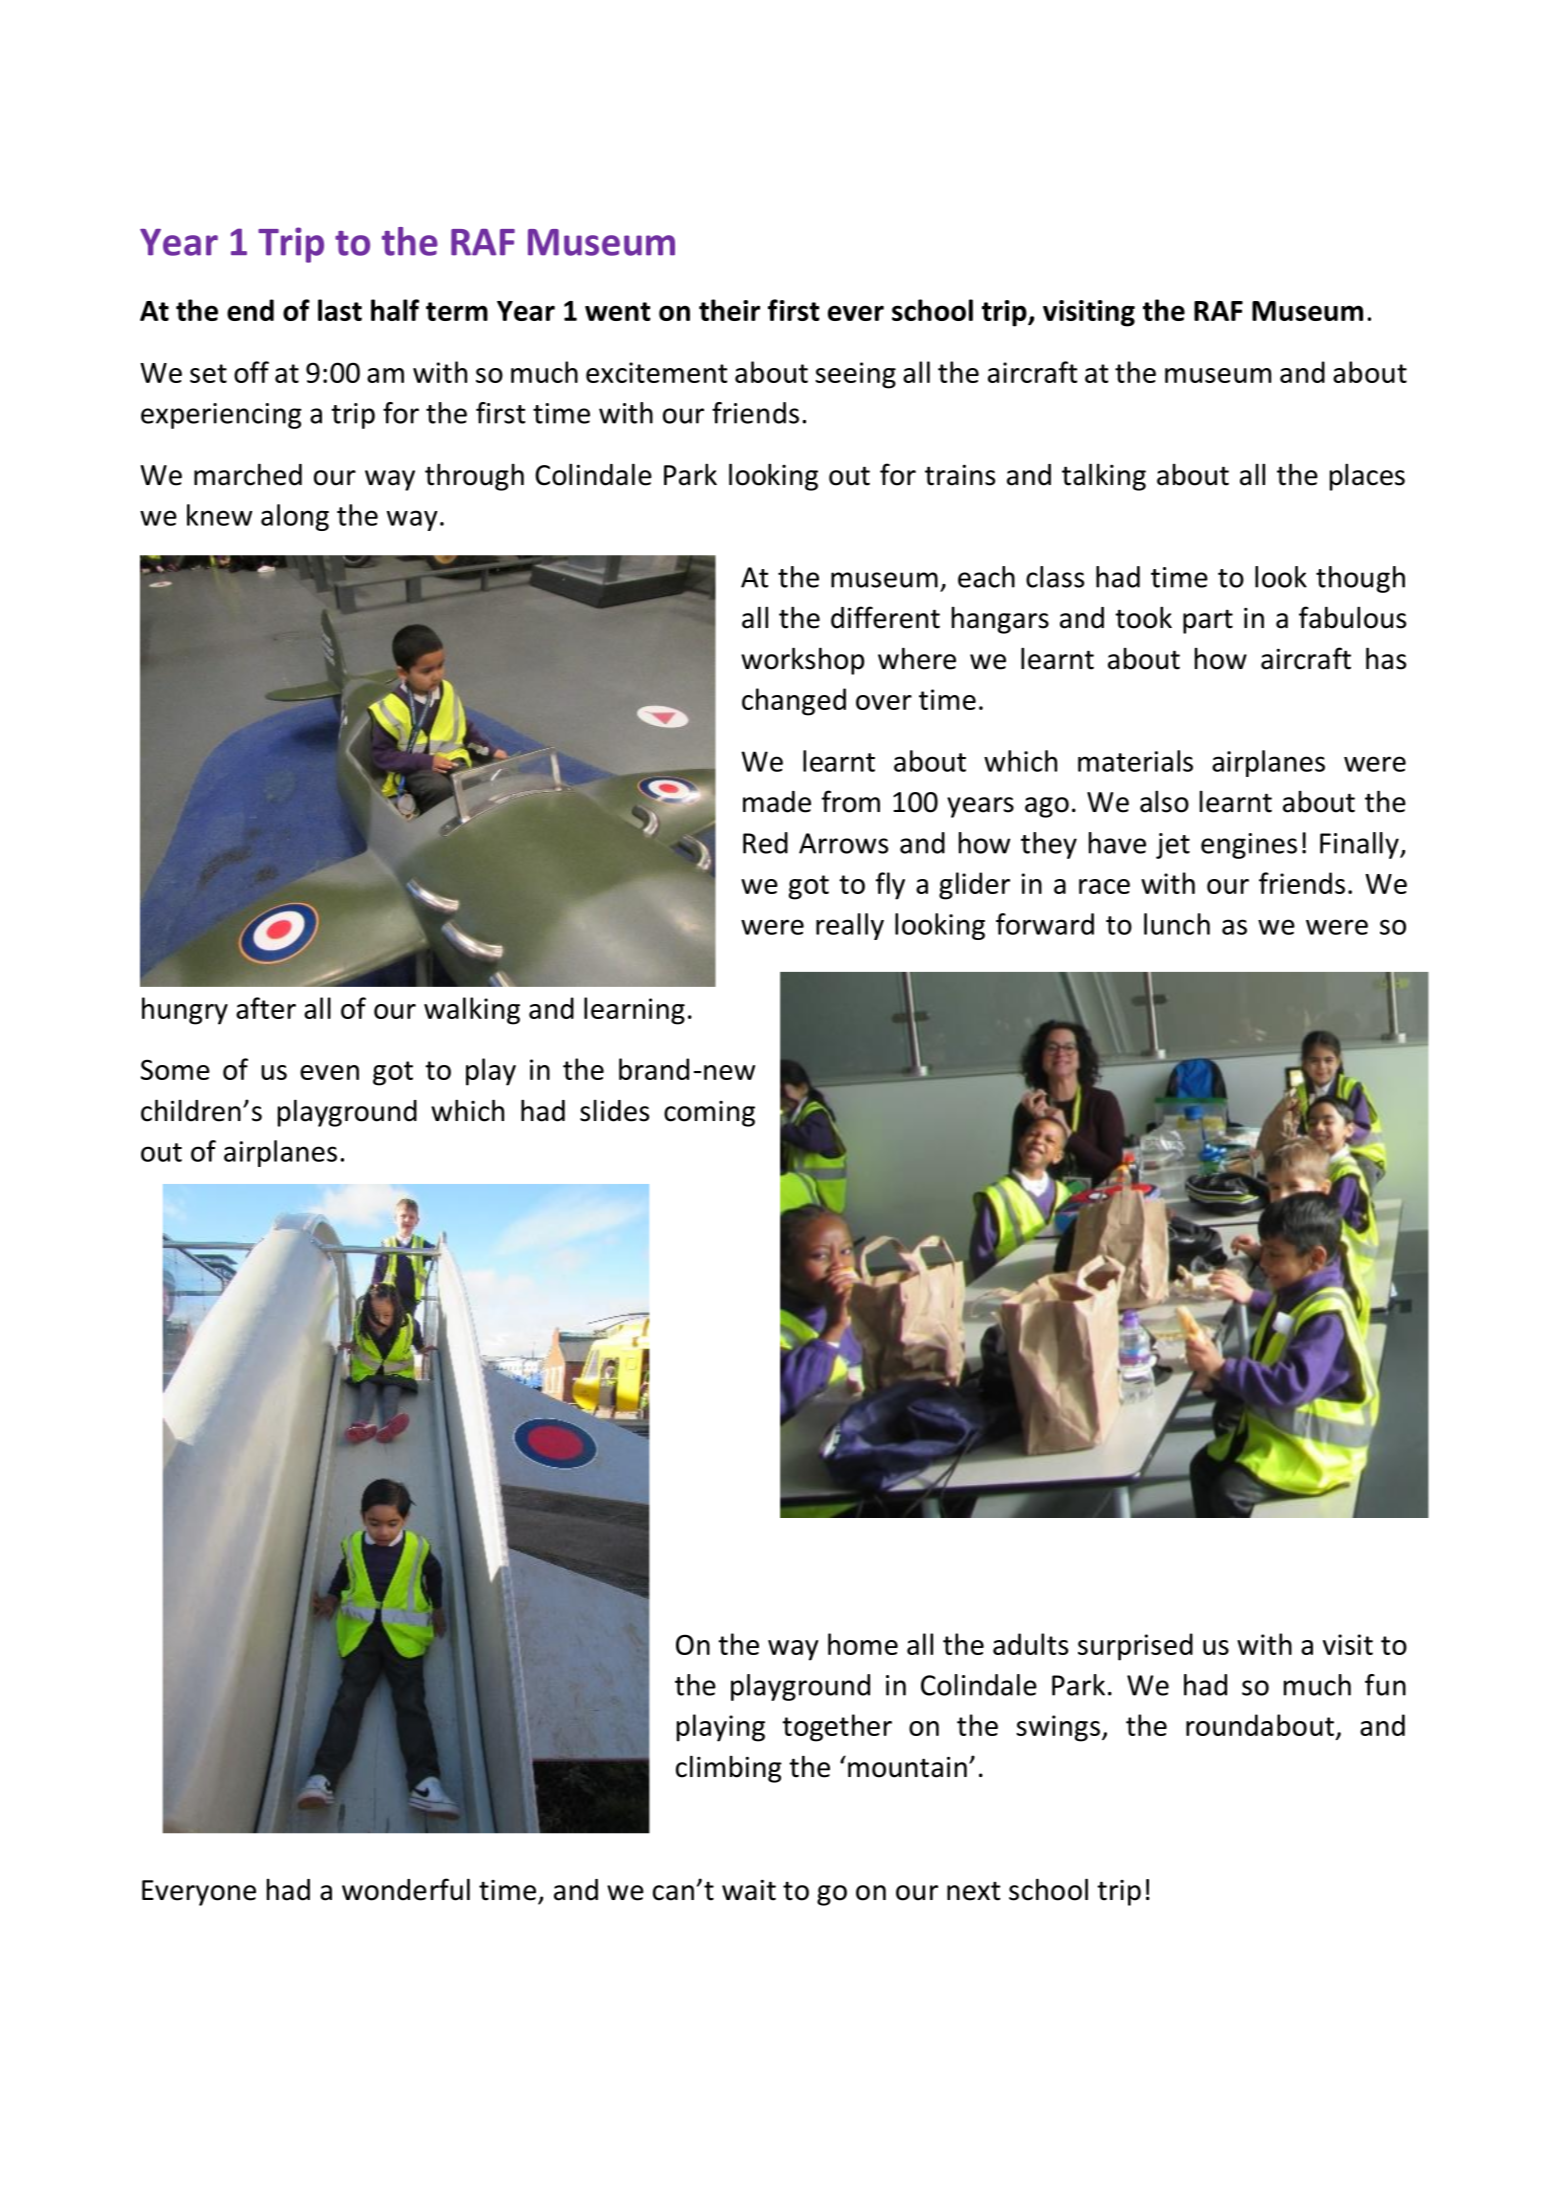  I want to click on seeing, so click(855, 375).
